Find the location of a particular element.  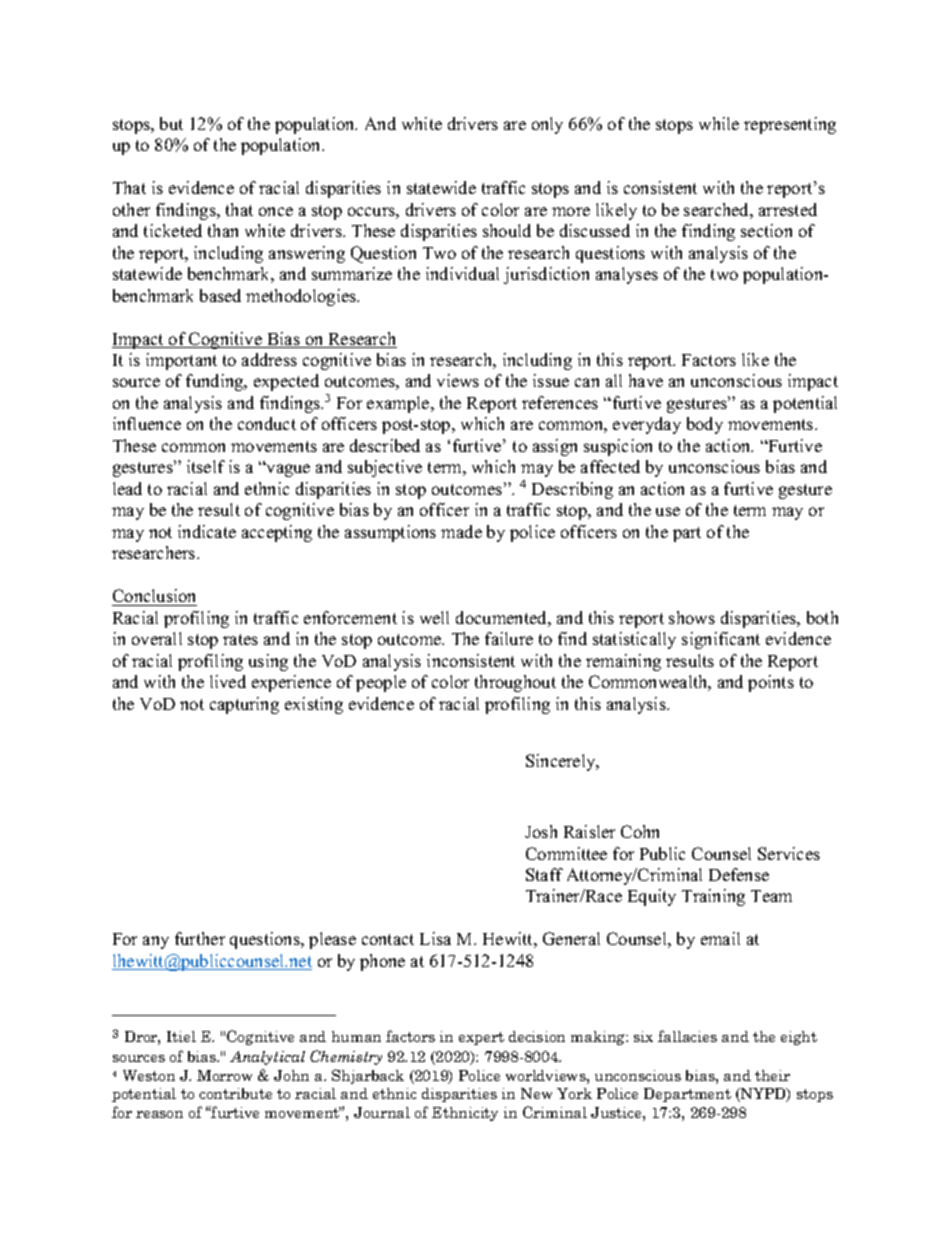

Morrow is located at coordinates (224, 1075).
